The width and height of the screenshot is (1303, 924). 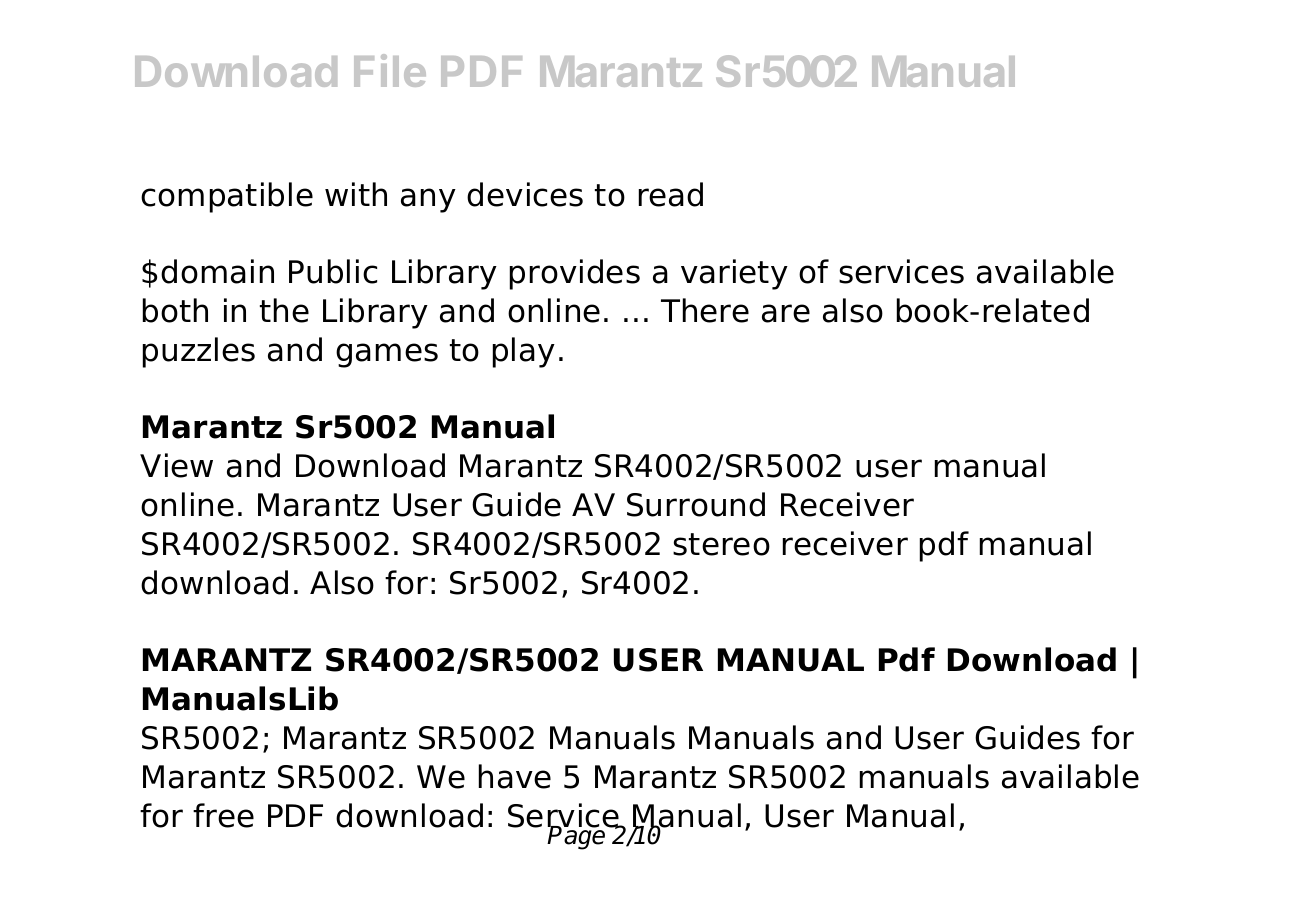 What do you see at coordinates (577, 837) in the screenshot?
I see `Page` at bounding box center [577, 837].
